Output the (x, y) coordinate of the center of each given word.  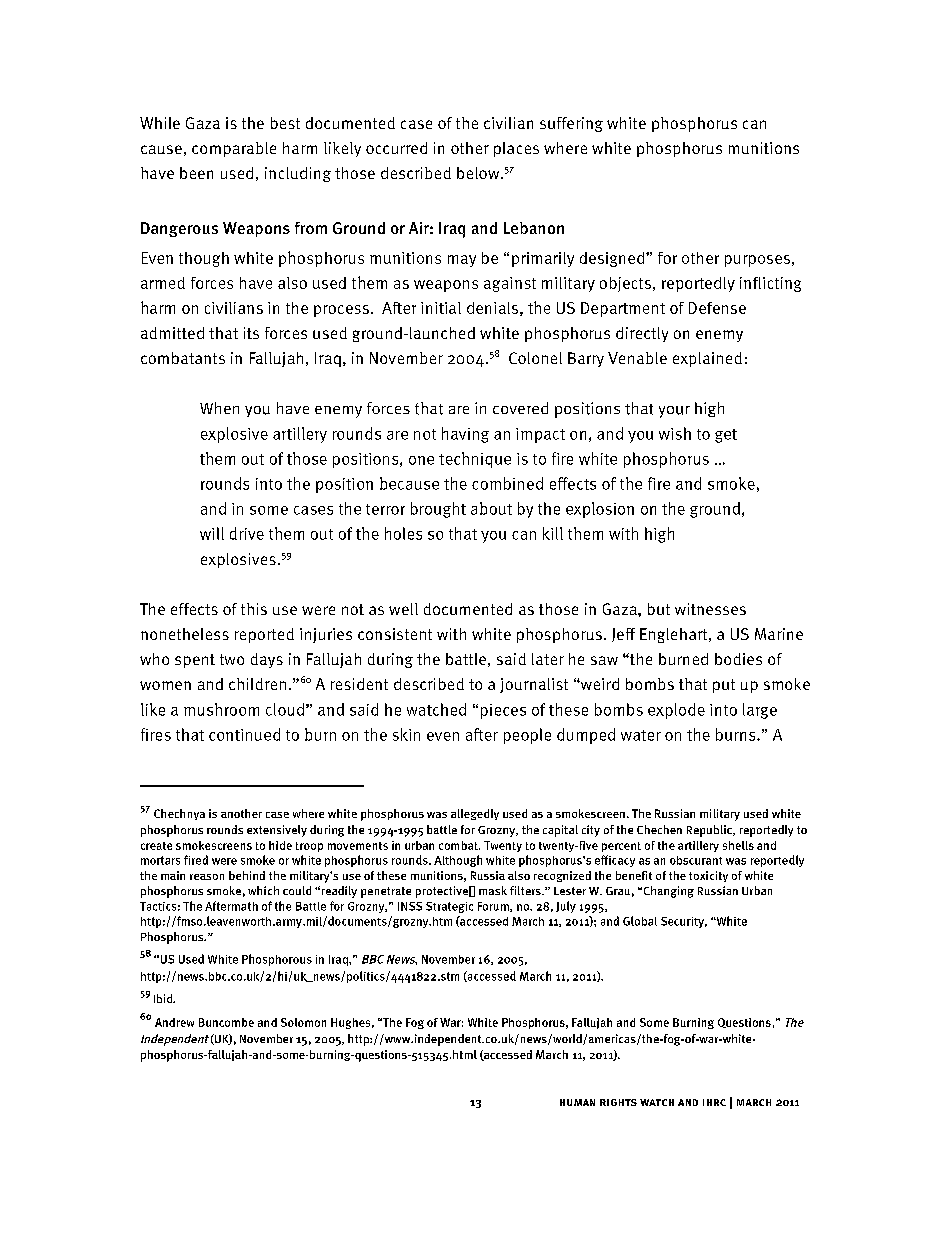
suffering (571, 124)
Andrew (174, 1022)
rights (618, 1102)
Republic (710, 831)
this (254, 609)
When (219, 408)
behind (247, 875)
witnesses (710, 609)
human (577, 1102)
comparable (234, 149)
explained (707, 359)
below (479, 173)
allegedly (475, 814)
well (403, 609)
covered (520, 408)
